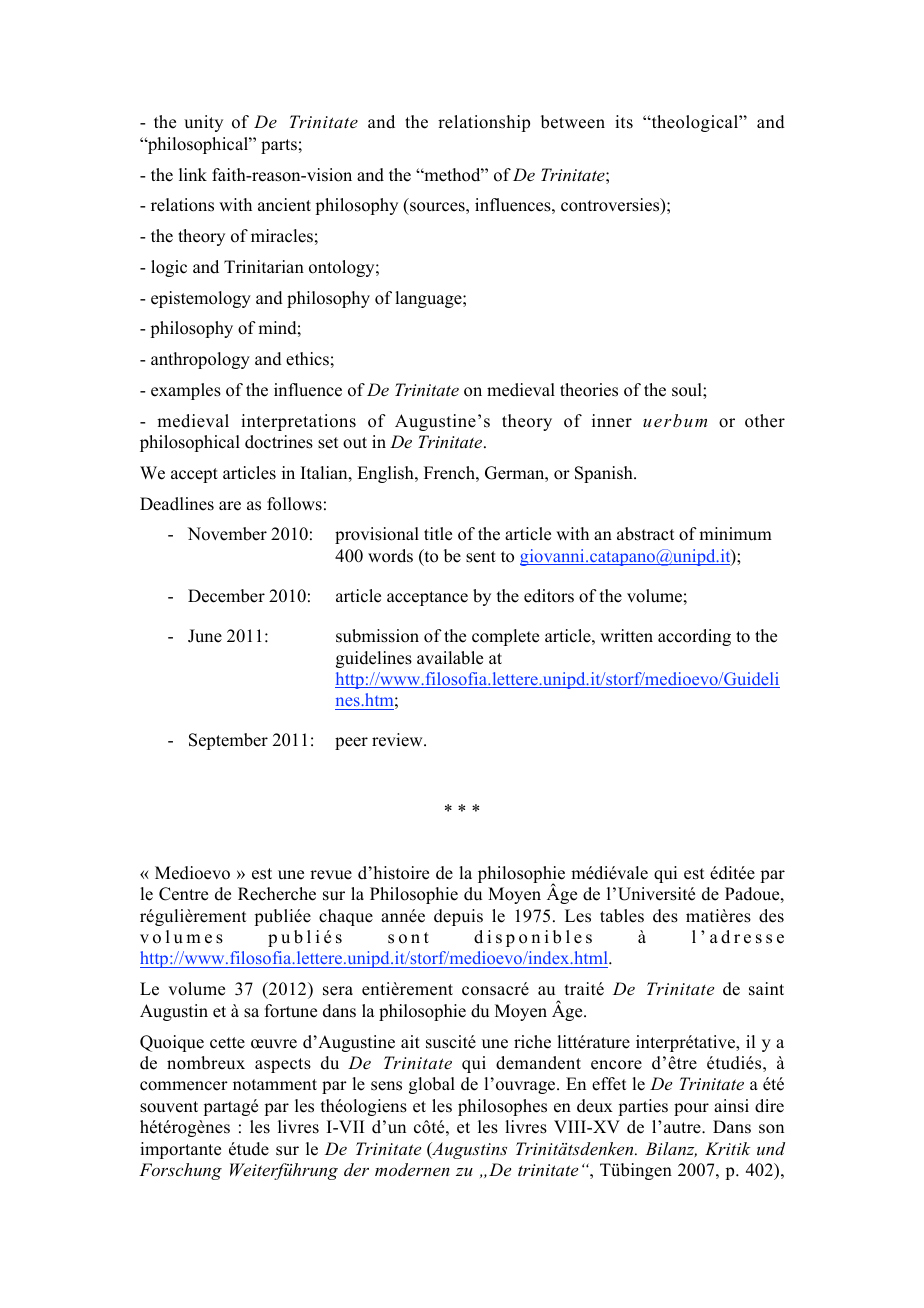 The image size is (924, 1308). What do you see at coordinates (228, 741) in the screenshot?
I see `September` at bounding box center [228, 741].
